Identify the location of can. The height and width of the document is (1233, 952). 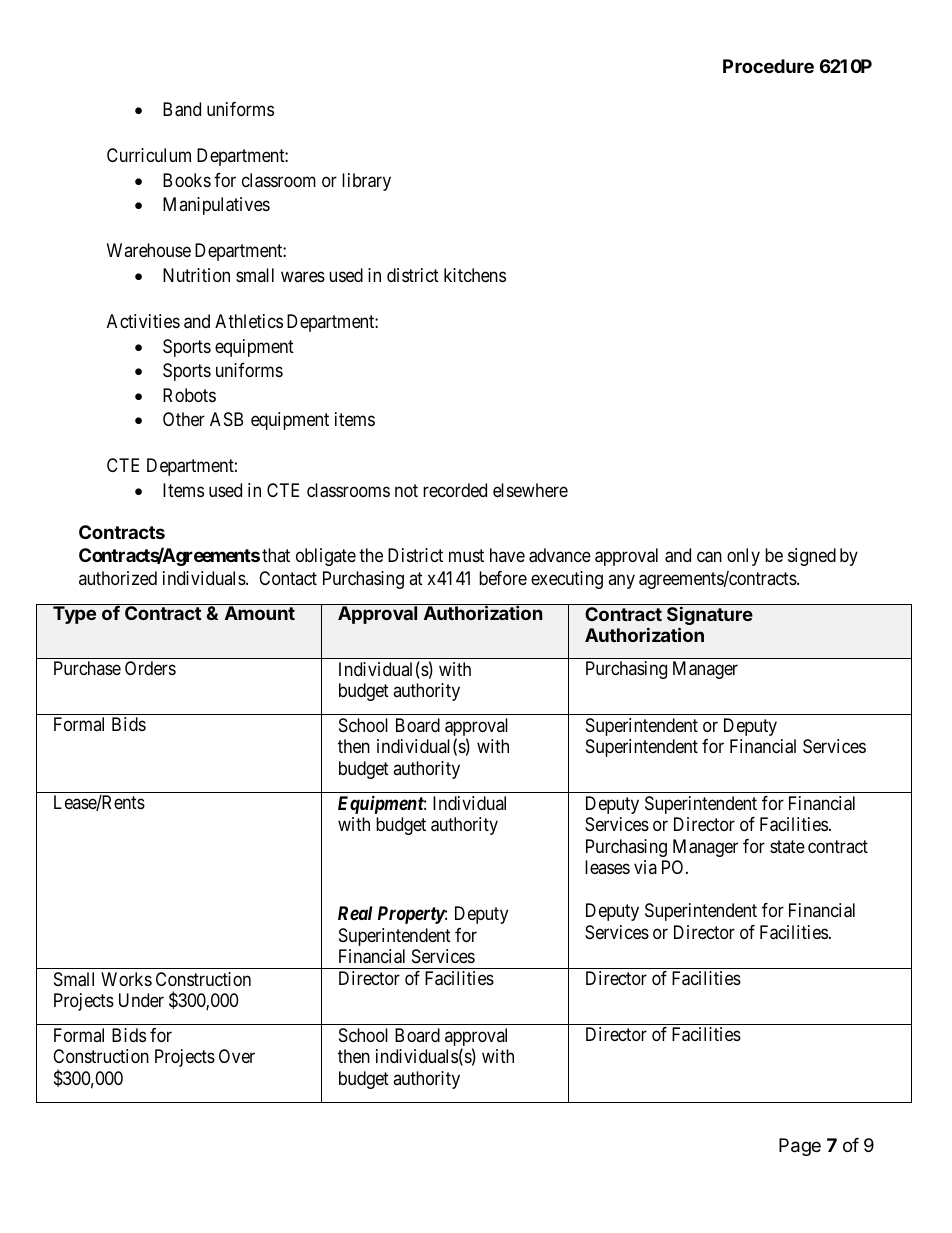
(709, 557).
